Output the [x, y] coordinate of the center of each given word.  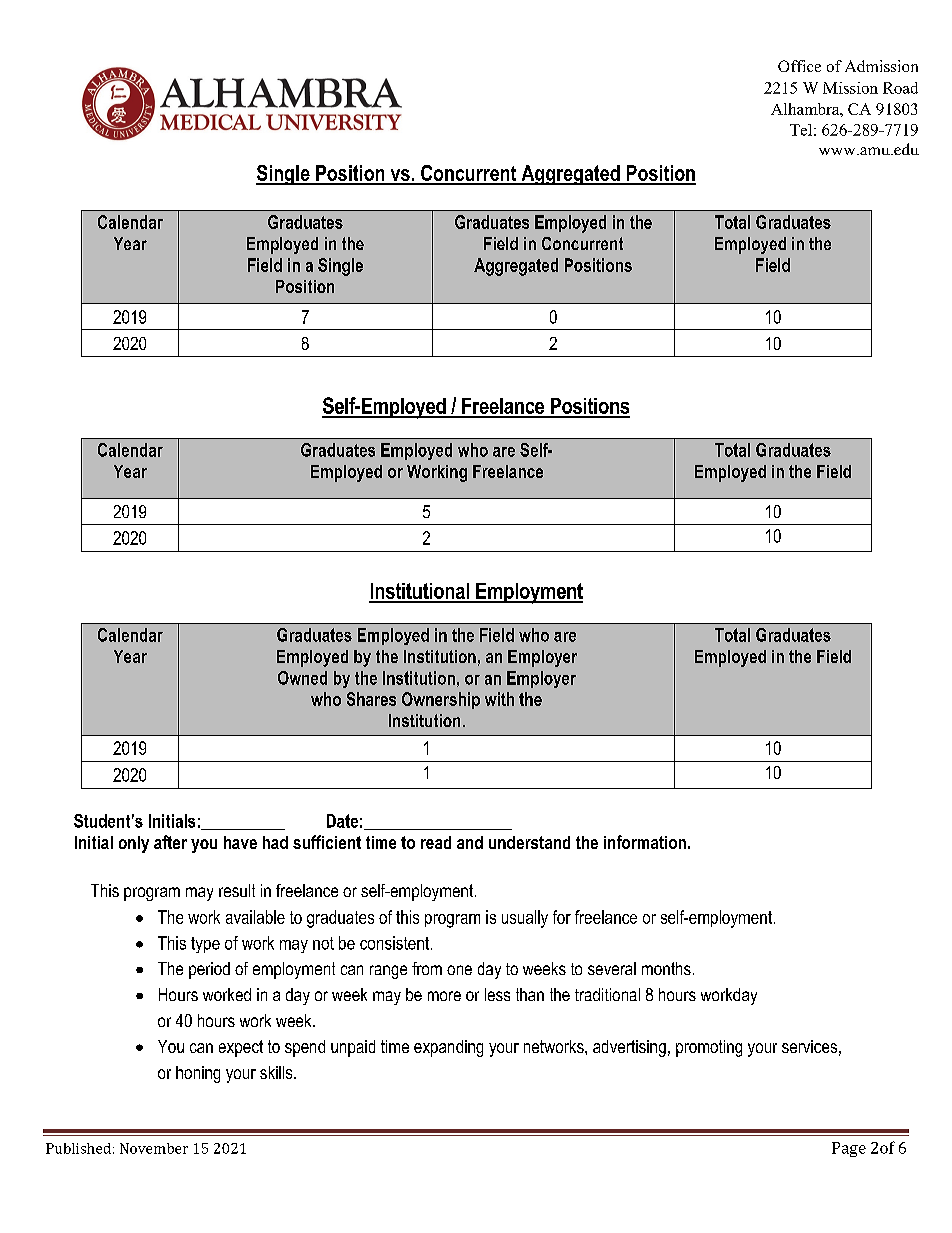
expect [241, 1048]
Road [900, 88]
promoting [709, 1048]
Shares [371, 699]
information [645, 842]
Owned [302, 678]
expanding [448, 1048]
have [240, 842]
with [499, 699]
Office [799, 66]
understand [529, 842]
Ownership [441, 700]
